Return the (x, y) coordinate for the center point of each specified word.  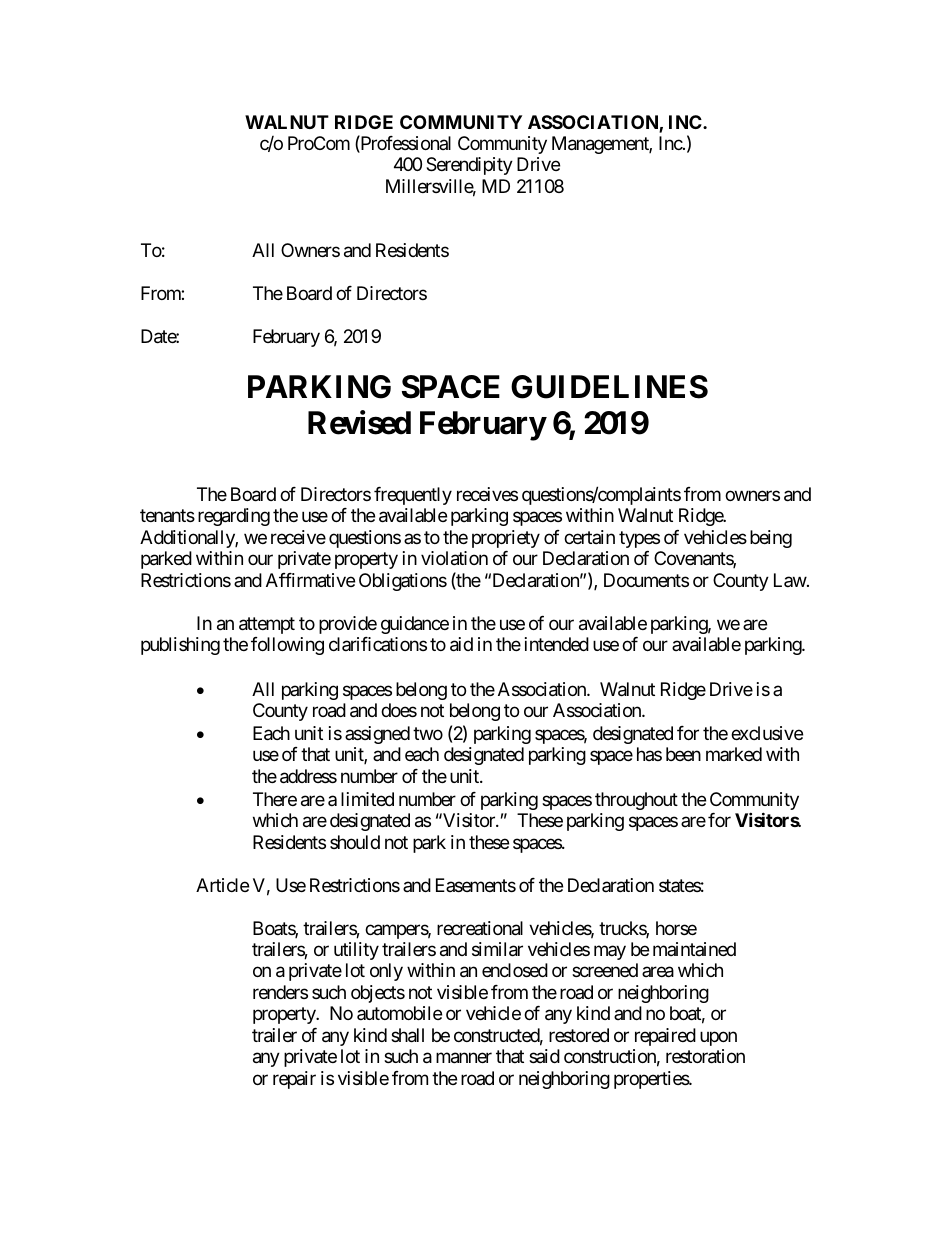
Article (222, 885)
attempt (267, 625)
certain (589, 537)
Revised (359, 423)
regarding (234, 517)
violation (454, 558)
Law (790, 580)
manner (464, 1058)
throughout (636, 801)
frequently (413, 496)
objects (378, 994)
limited (367, 799)
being (771, 539)
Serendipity (469, 166)
